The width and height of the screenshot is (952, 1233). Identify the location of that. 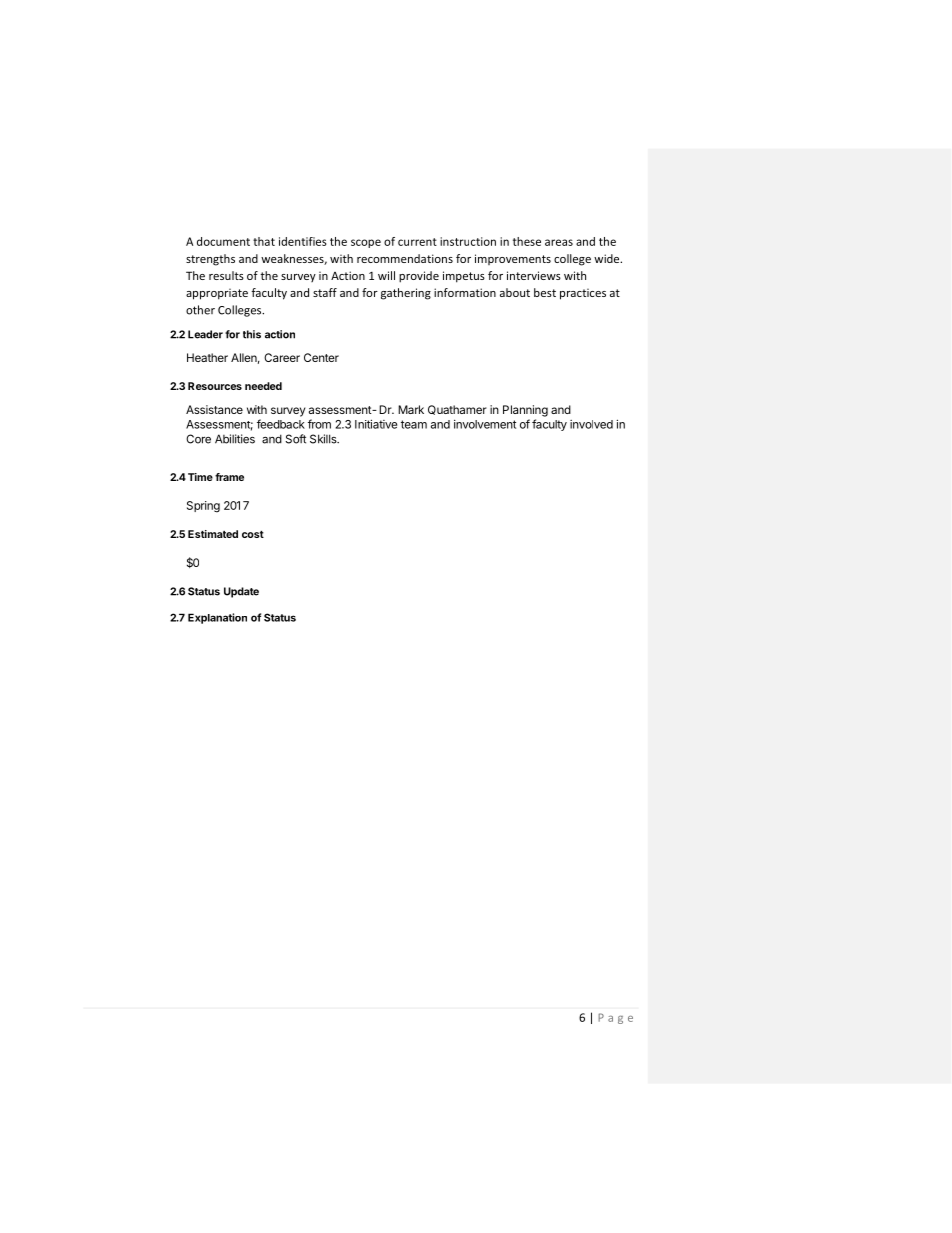
(264, 241).
